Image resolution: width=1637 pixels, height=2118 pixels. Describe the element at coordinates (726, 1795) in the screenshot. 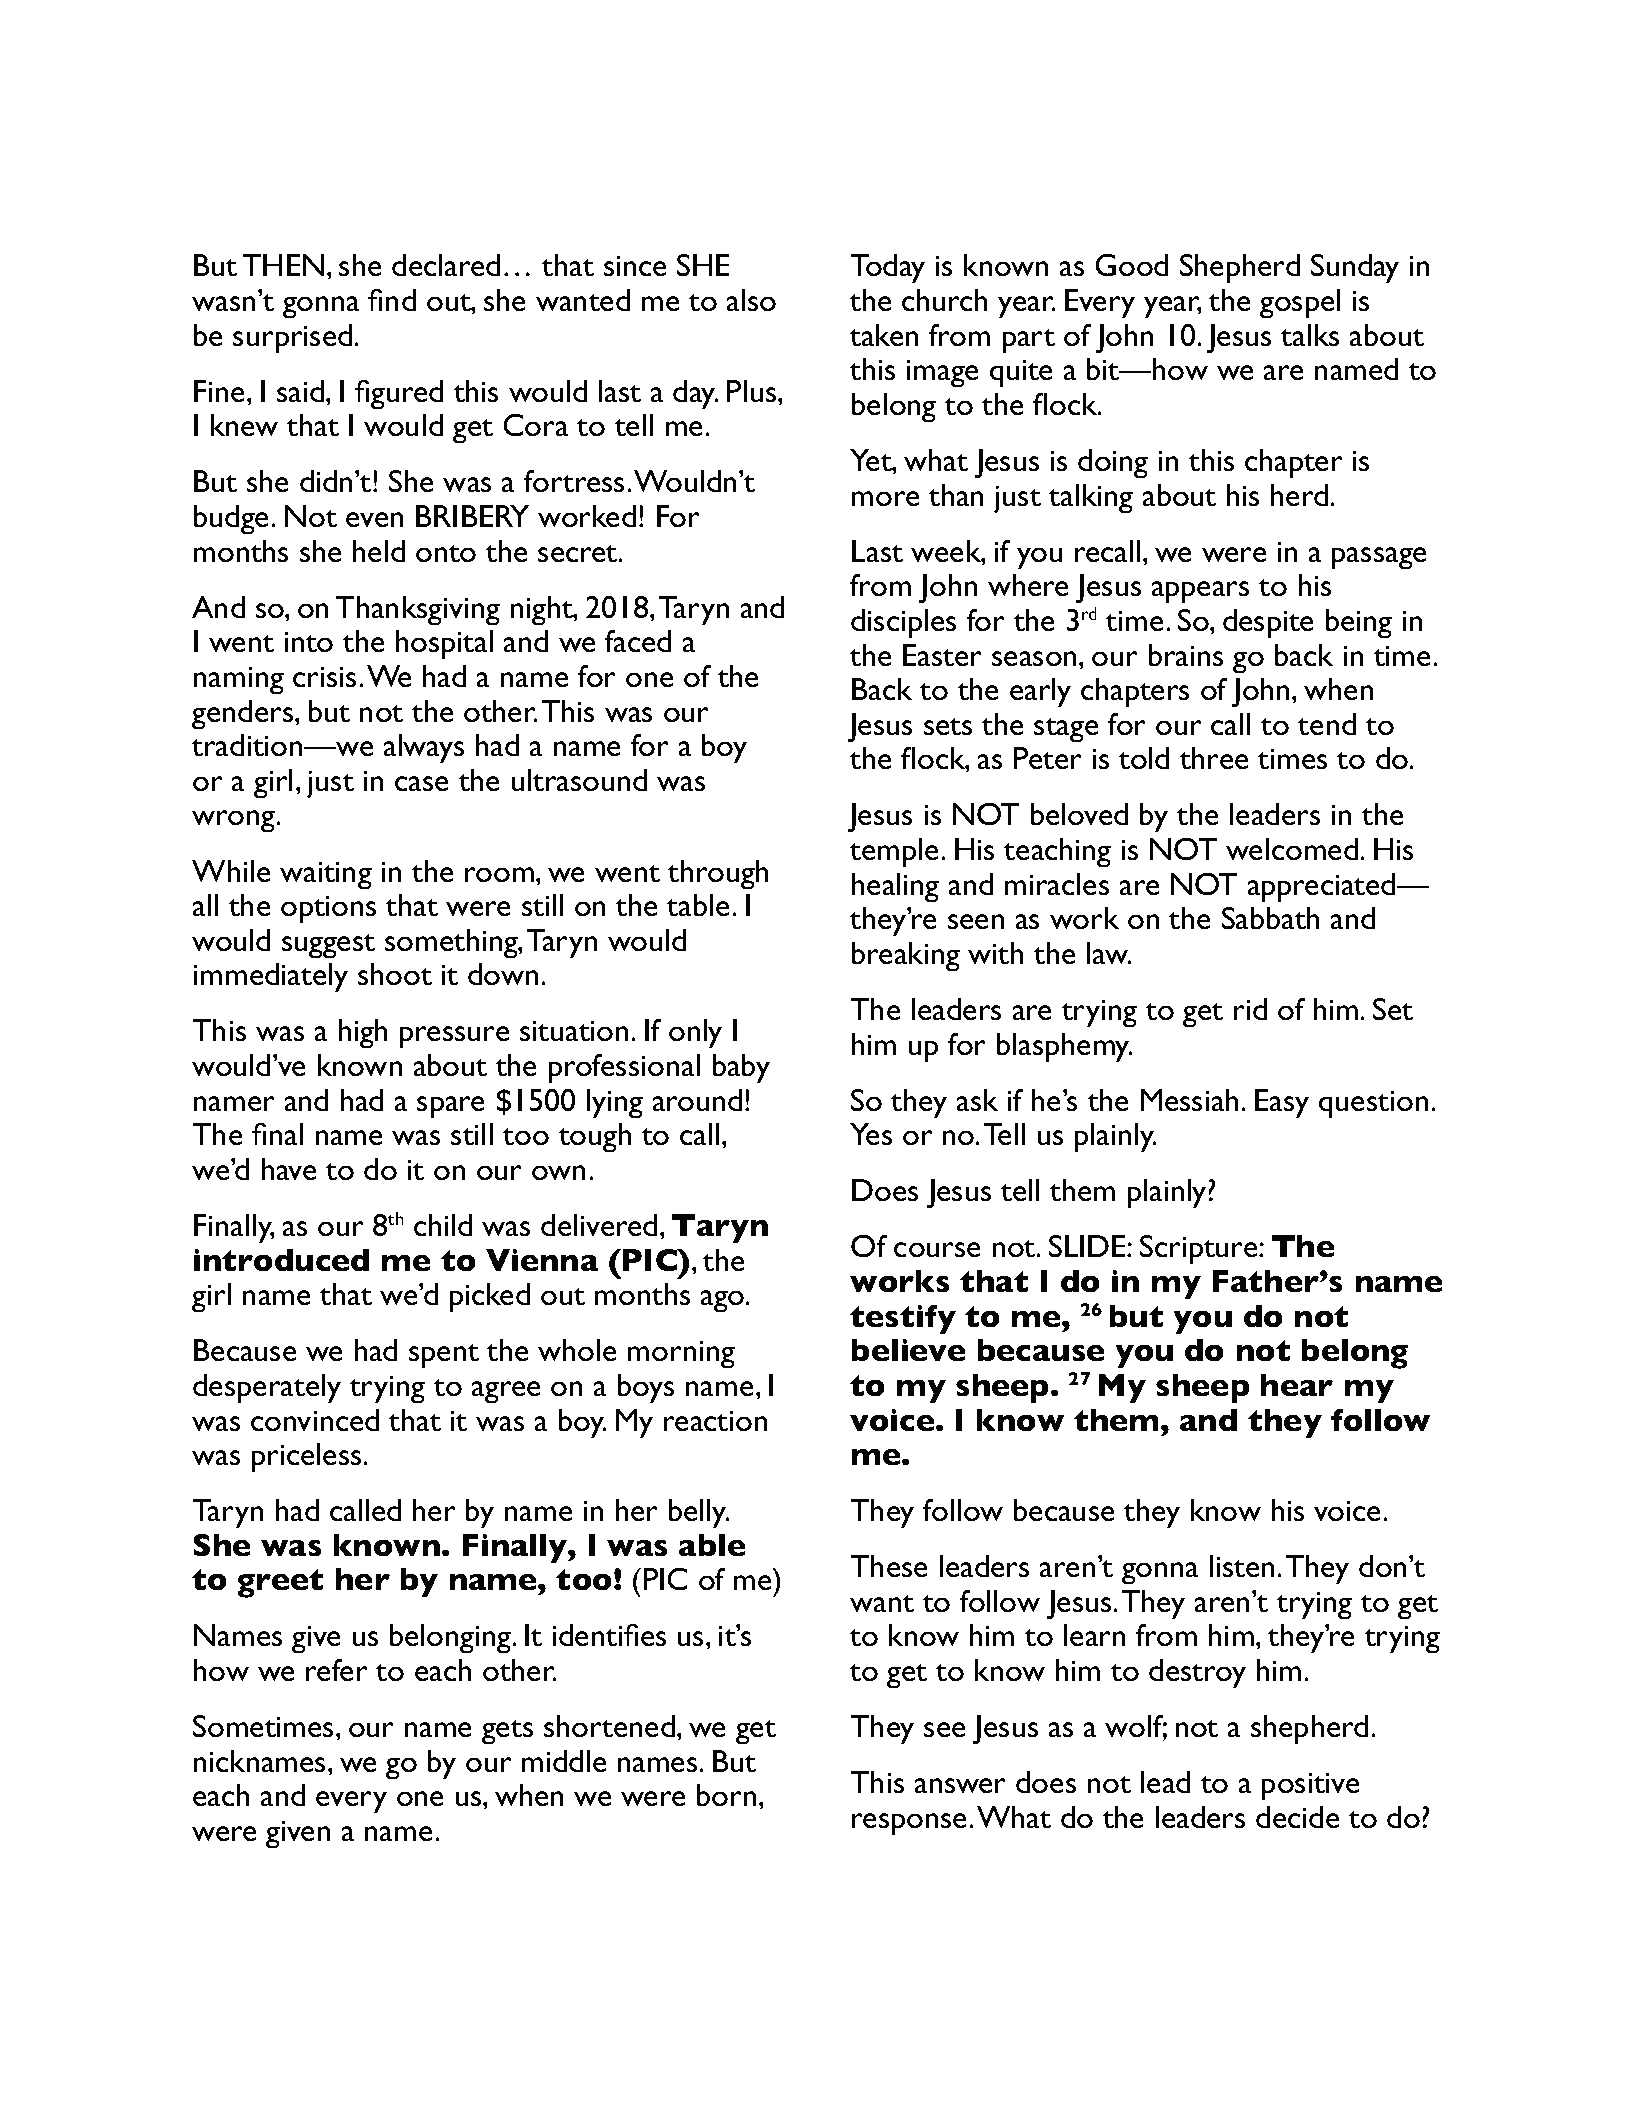

I see `born` at that location.
